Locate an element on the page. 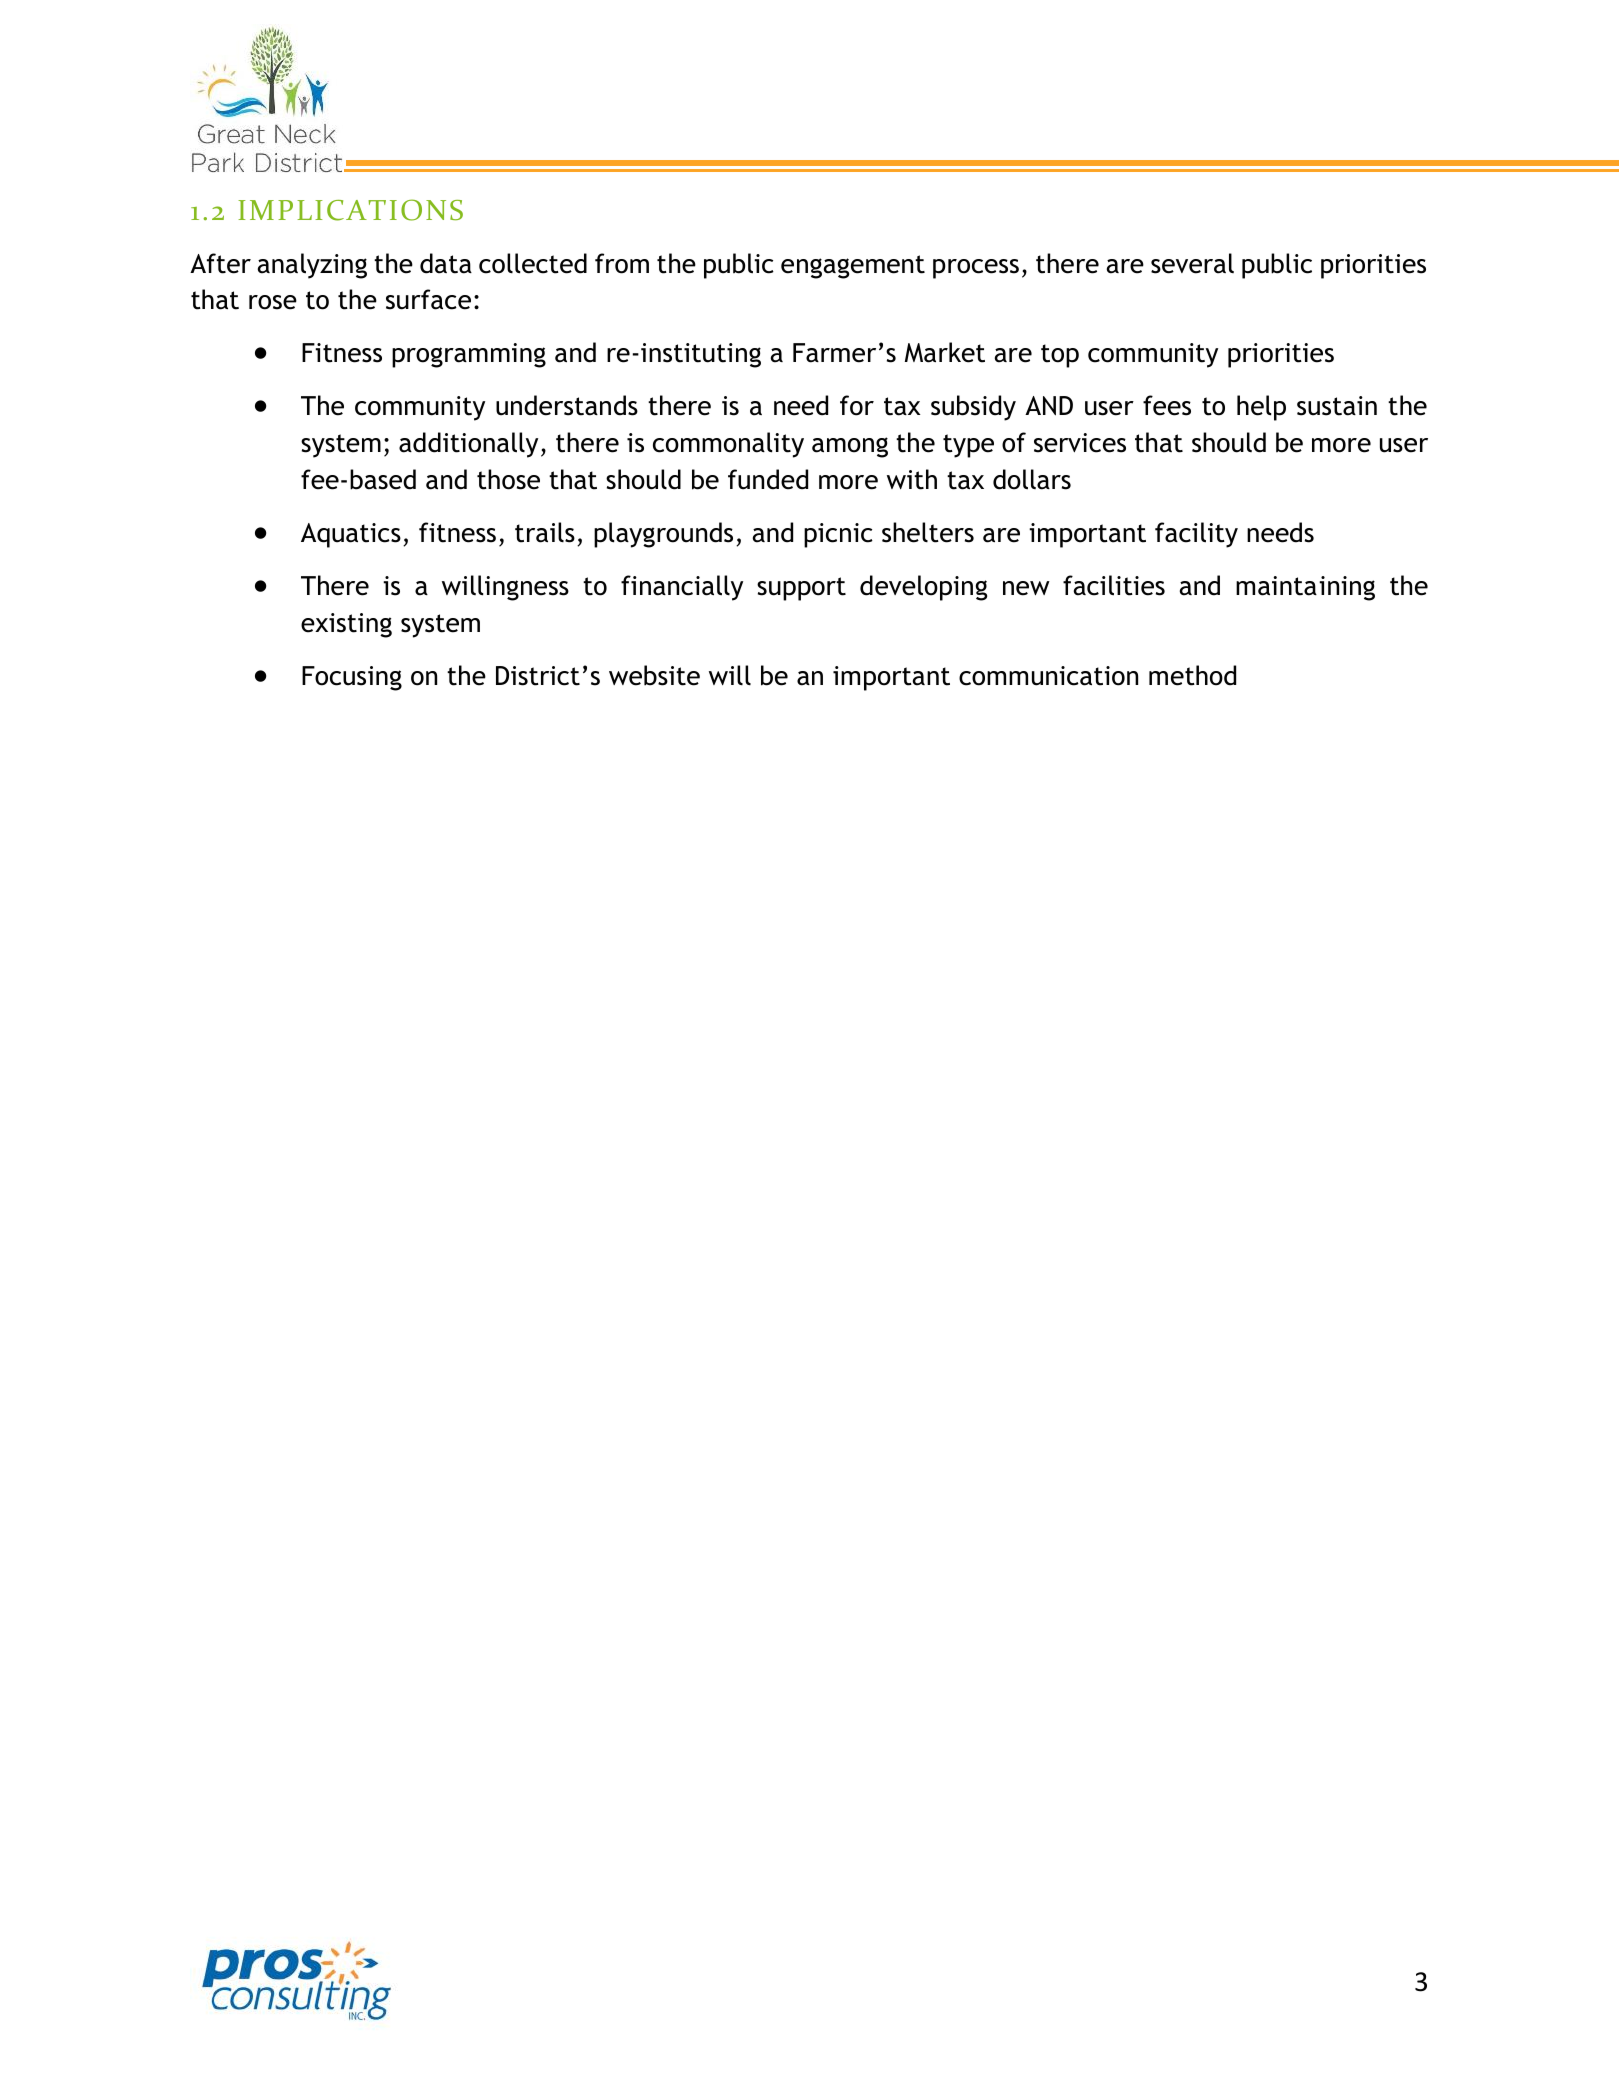 Image resolution: width=1619 pixels, height=2095 pixels. facility is located at coordinates (1196, 535).
